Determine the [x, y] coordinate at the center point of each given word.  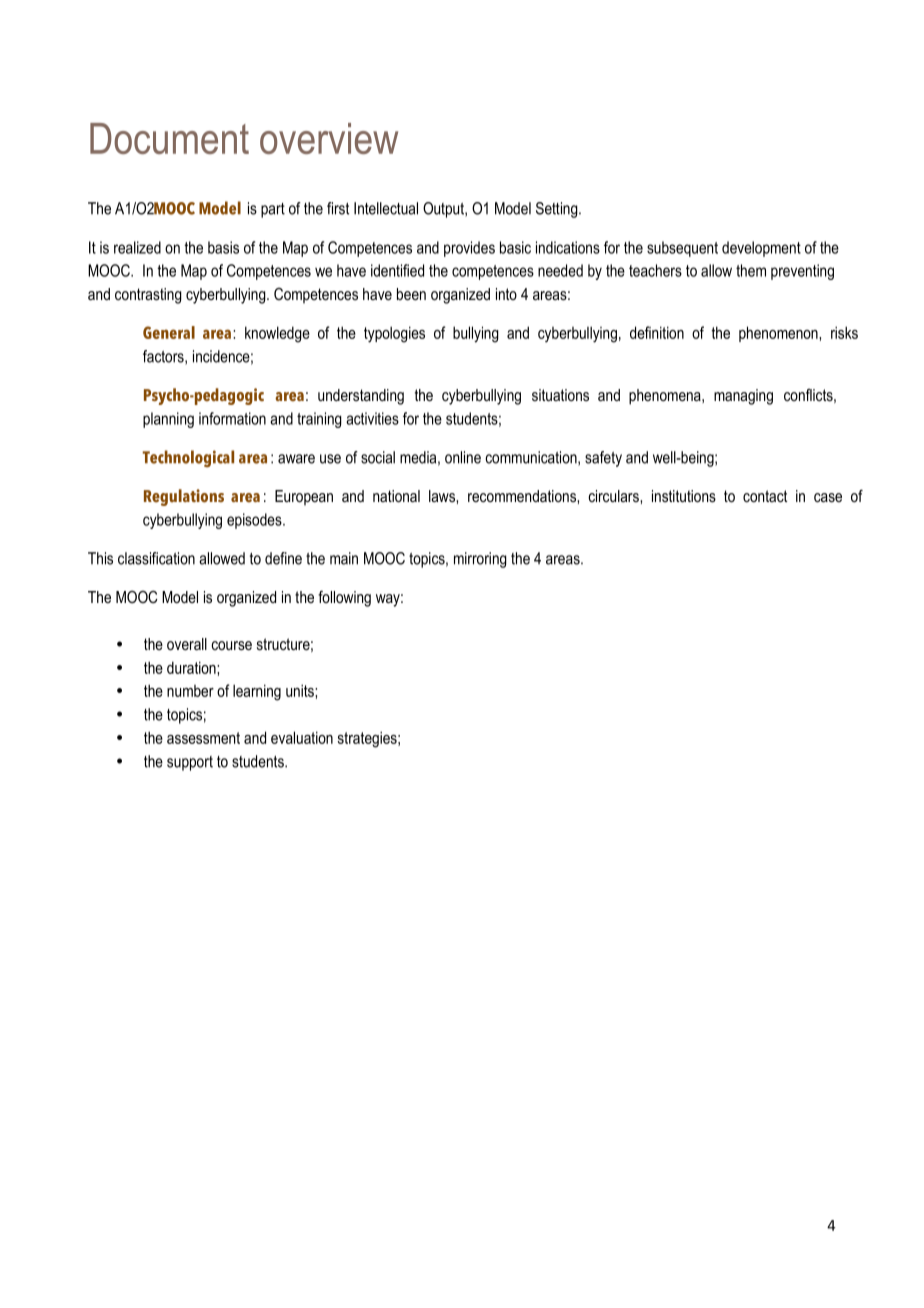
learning [257, 692]
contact [765, 496]
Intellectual [386, 208]
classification [156, 558]
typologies [394, 334]
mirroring [480, 560]
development [761, 249]
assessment [203, 738]
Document [169, 138]
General [169, 332]
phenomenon [779, 334]
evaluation [302, 737]
